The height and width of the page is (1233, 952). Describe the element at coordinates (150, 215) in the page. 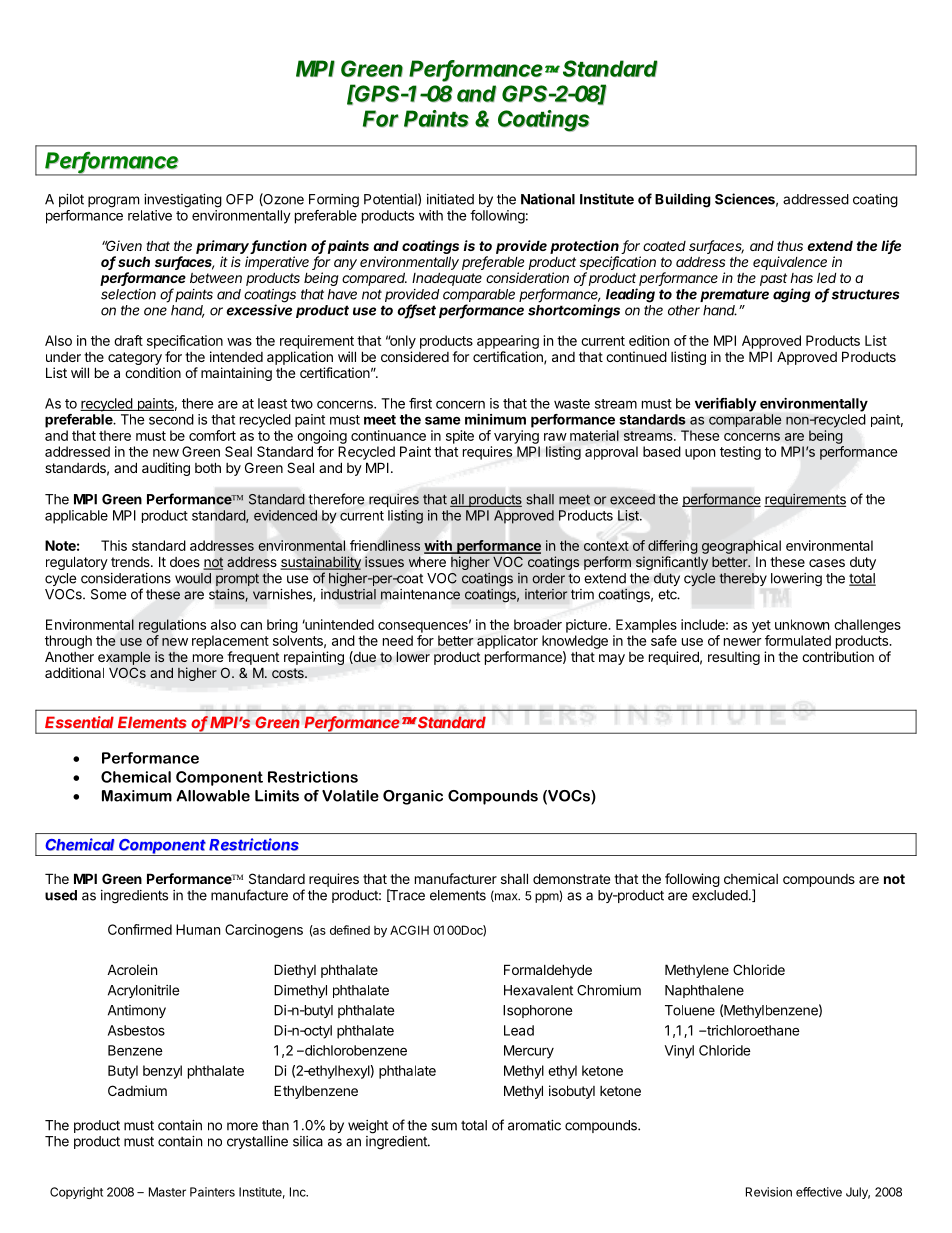

I see `relative` at that location.
